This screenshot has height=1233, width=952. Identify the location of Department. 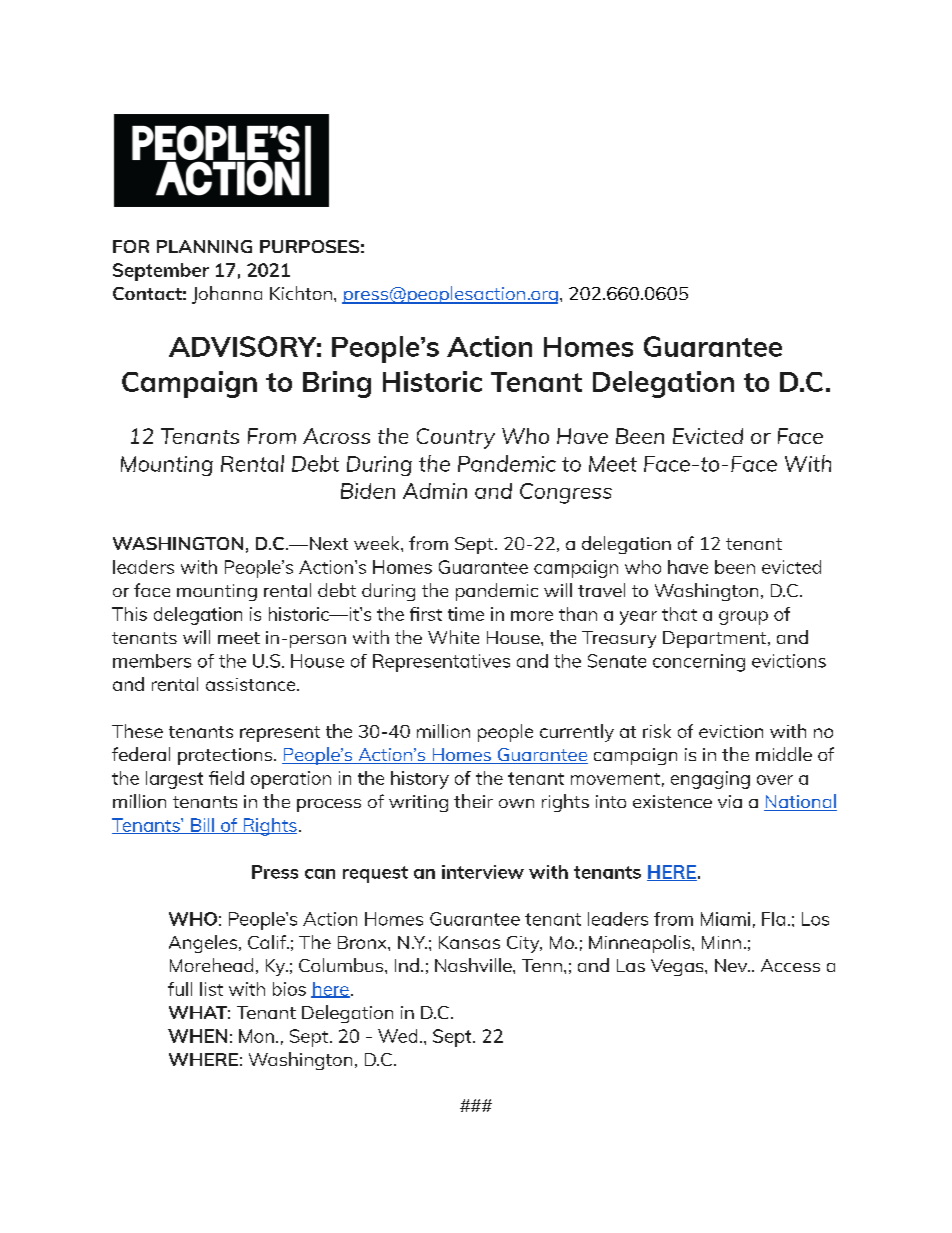
(714, 639).
